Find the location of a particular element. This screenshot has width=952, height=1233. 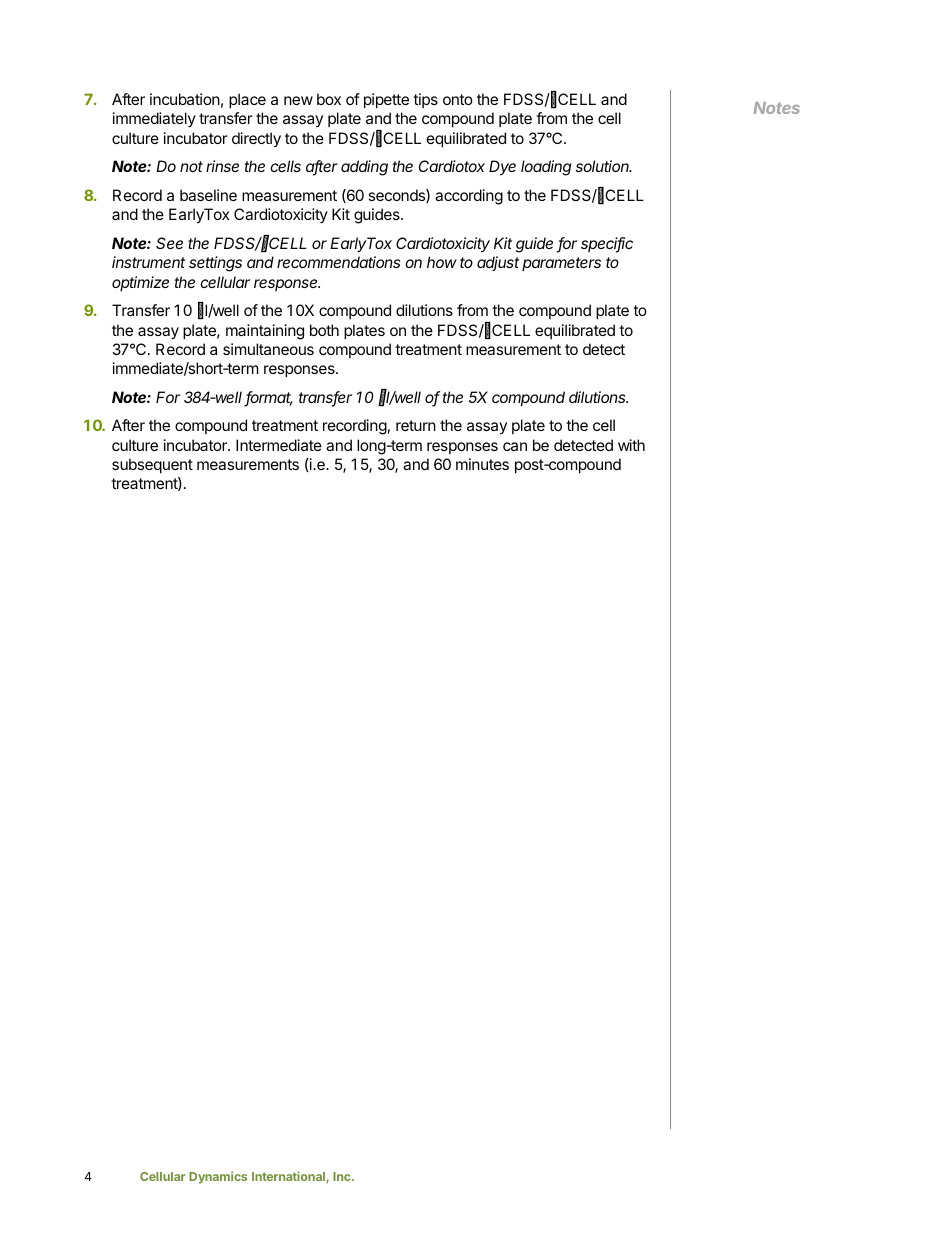

can is located at coordinates (515, 446).
